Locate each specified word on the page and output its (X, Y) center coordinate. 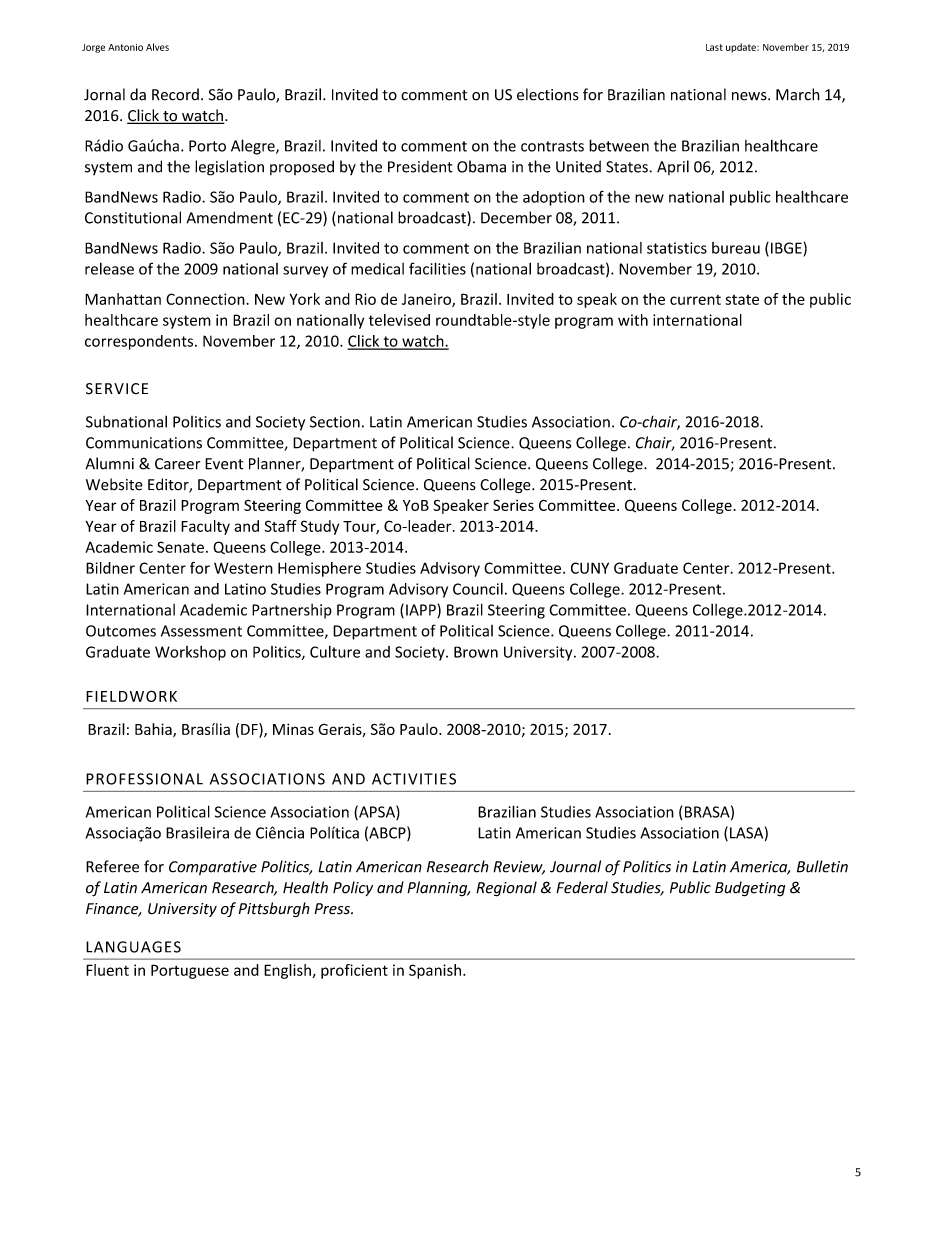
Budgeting (750, 889)
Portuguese (190, 971)
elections (548, 94)
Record (175, 94)
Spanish (435, 971)
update (742, 48)
